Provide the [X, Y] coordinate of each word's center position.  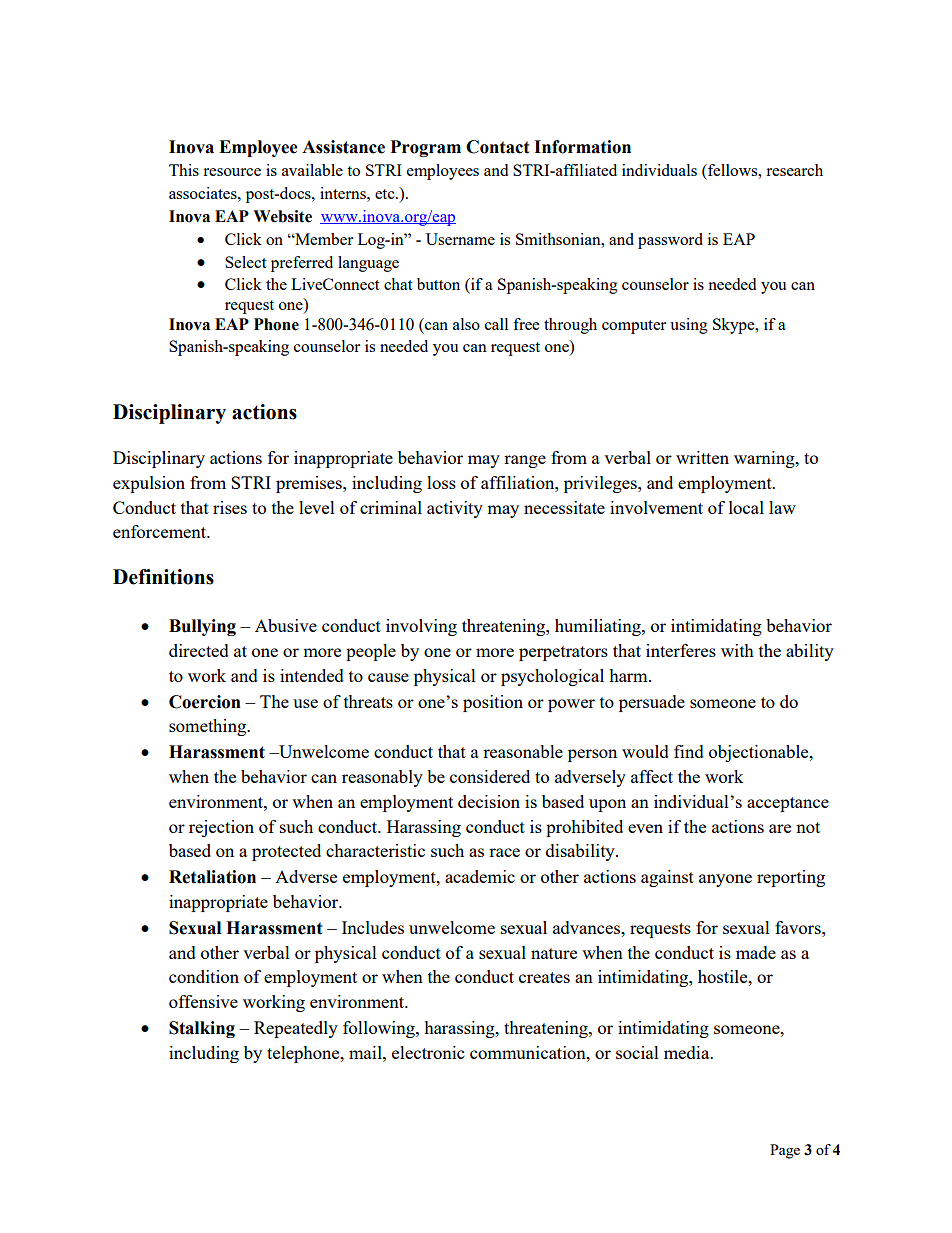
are [780, 828]
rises [230, 507]
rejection [221, 828]
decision [489, 801]
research [794, 170]
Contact [498, 147]
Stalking [202, 1029]
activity [455, 509]
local [746, 507]
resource [232, 172]
